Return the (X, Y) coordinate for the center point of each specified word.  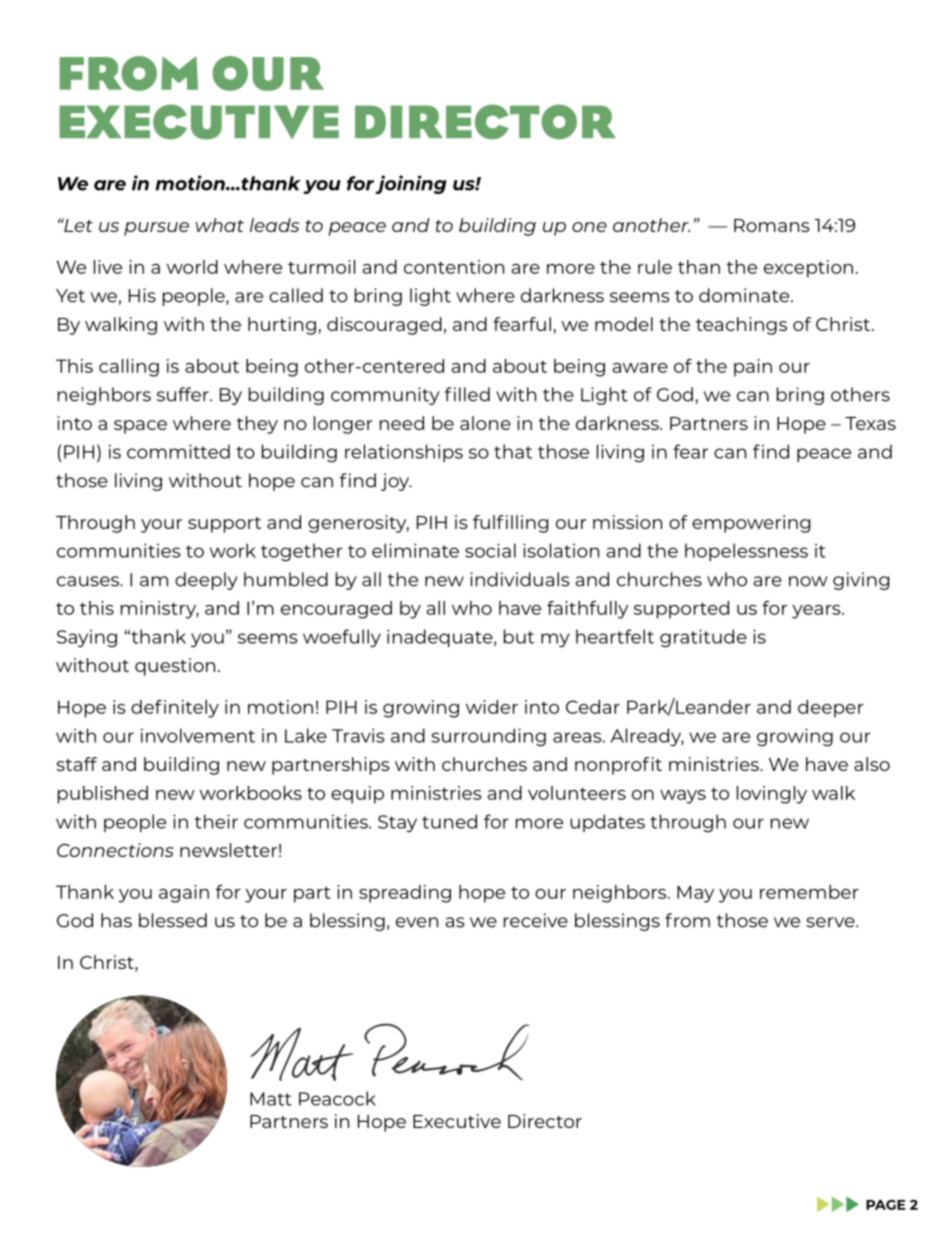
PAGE (886, 1205)
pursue (156, 229)
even (417, 922)
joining (411, 184)
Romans (772, 225)
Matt (271, 1099)
